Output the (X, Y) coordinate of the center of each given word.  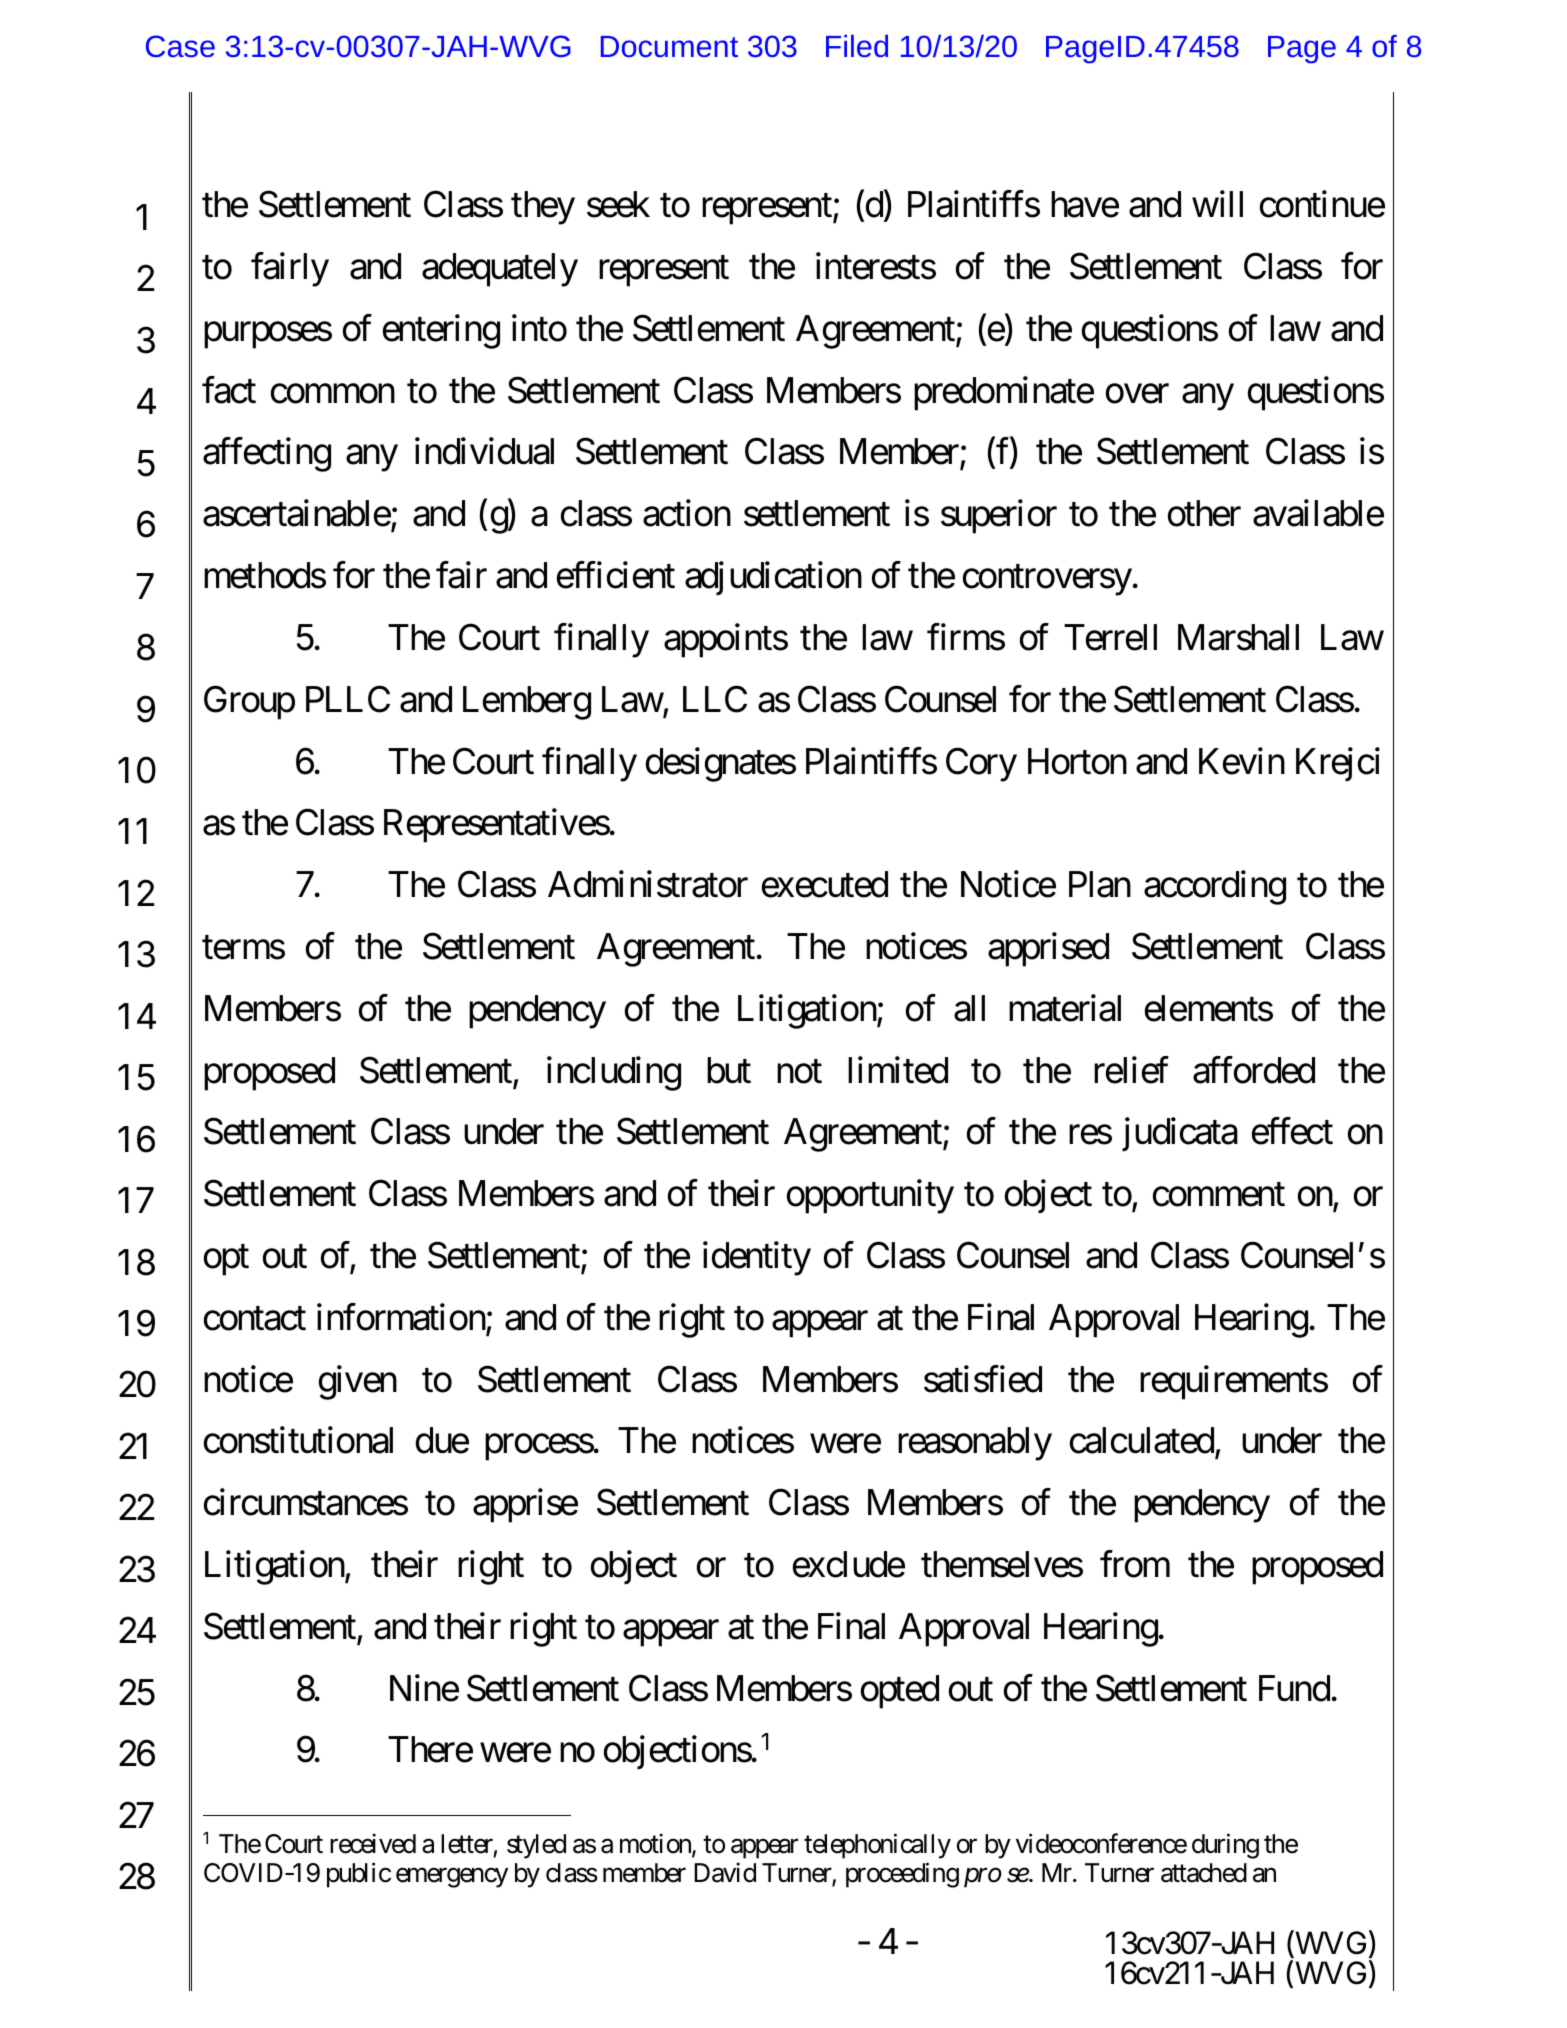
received (373, 1843)
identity (757, 1258)
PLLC (348, 699)
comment (1219, 1195)
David (725, 1873)
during (1225, 1846)
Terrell (1110, 637)
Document (669, 46)
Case (180, 46)
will (1217, 204)
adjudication (773, 579)
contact (255, 1319)
